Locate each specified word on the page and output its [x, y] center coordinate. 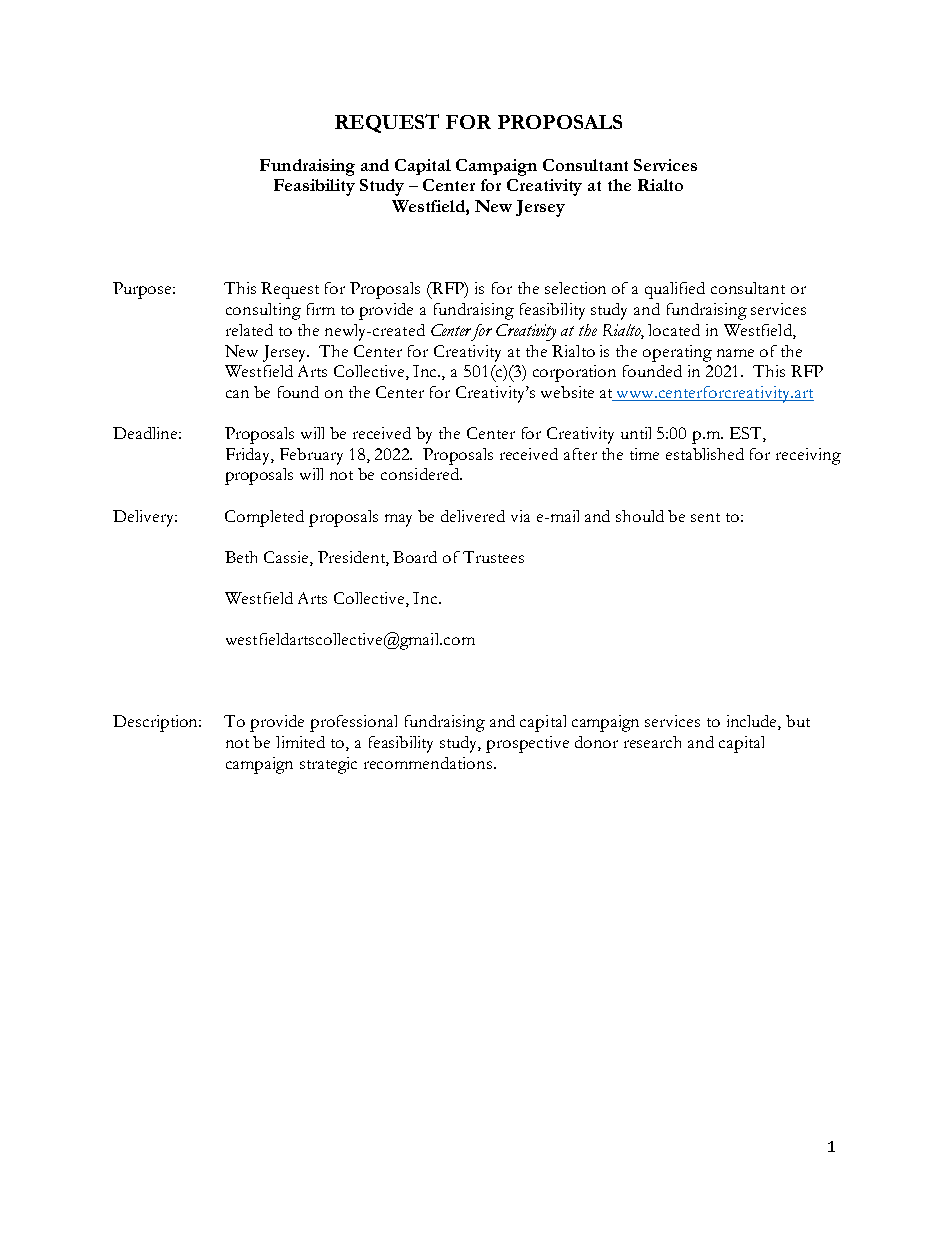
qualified [675, 290]
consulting [263, 311]
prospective [527, 744]
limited [300, 742]
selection [575, 288]
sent [705, 517]
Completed [264, 518]
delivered [473, 516]
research [652, 742]
